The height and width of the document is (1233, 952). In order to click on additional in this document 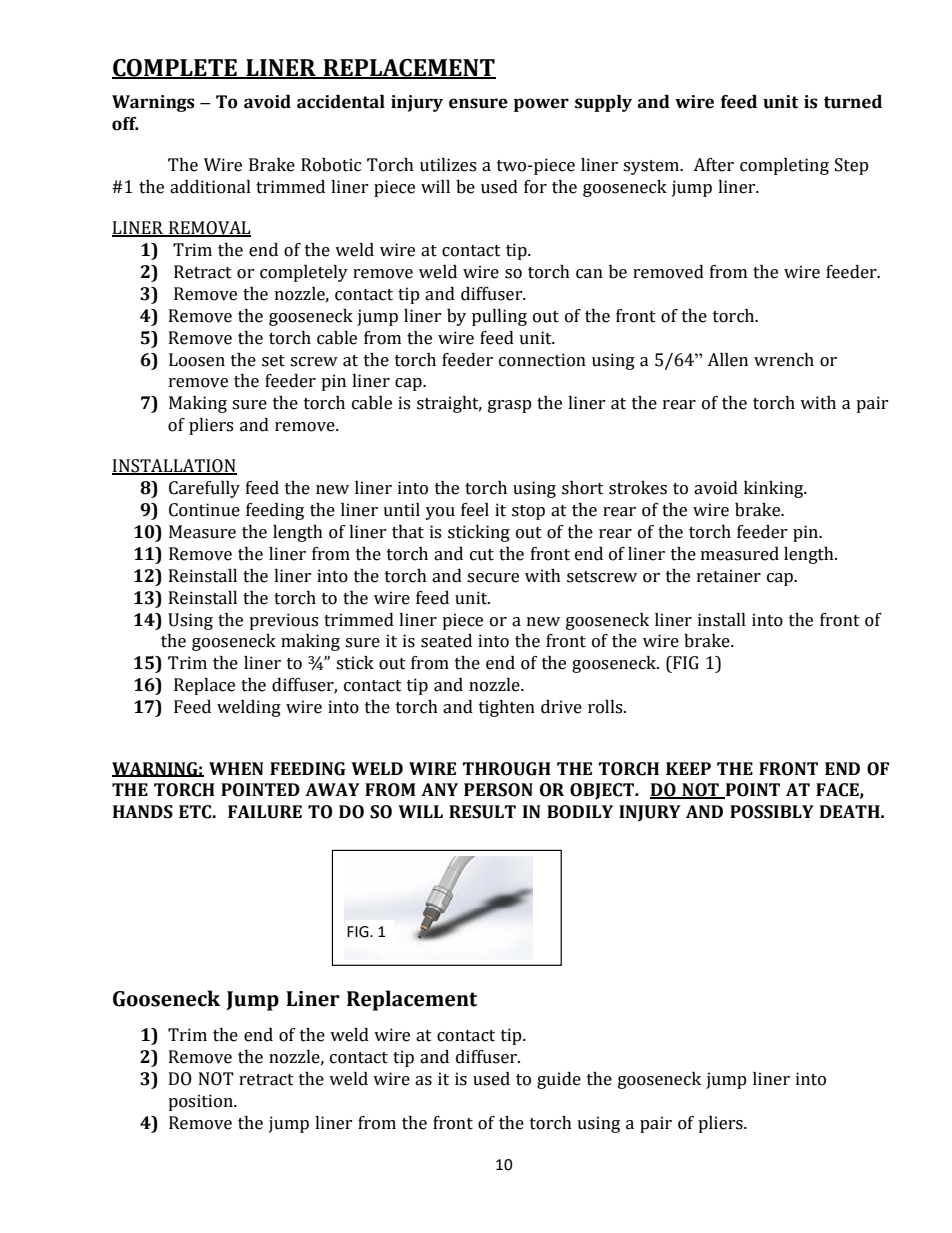, I will do `click(210, 187)`.
